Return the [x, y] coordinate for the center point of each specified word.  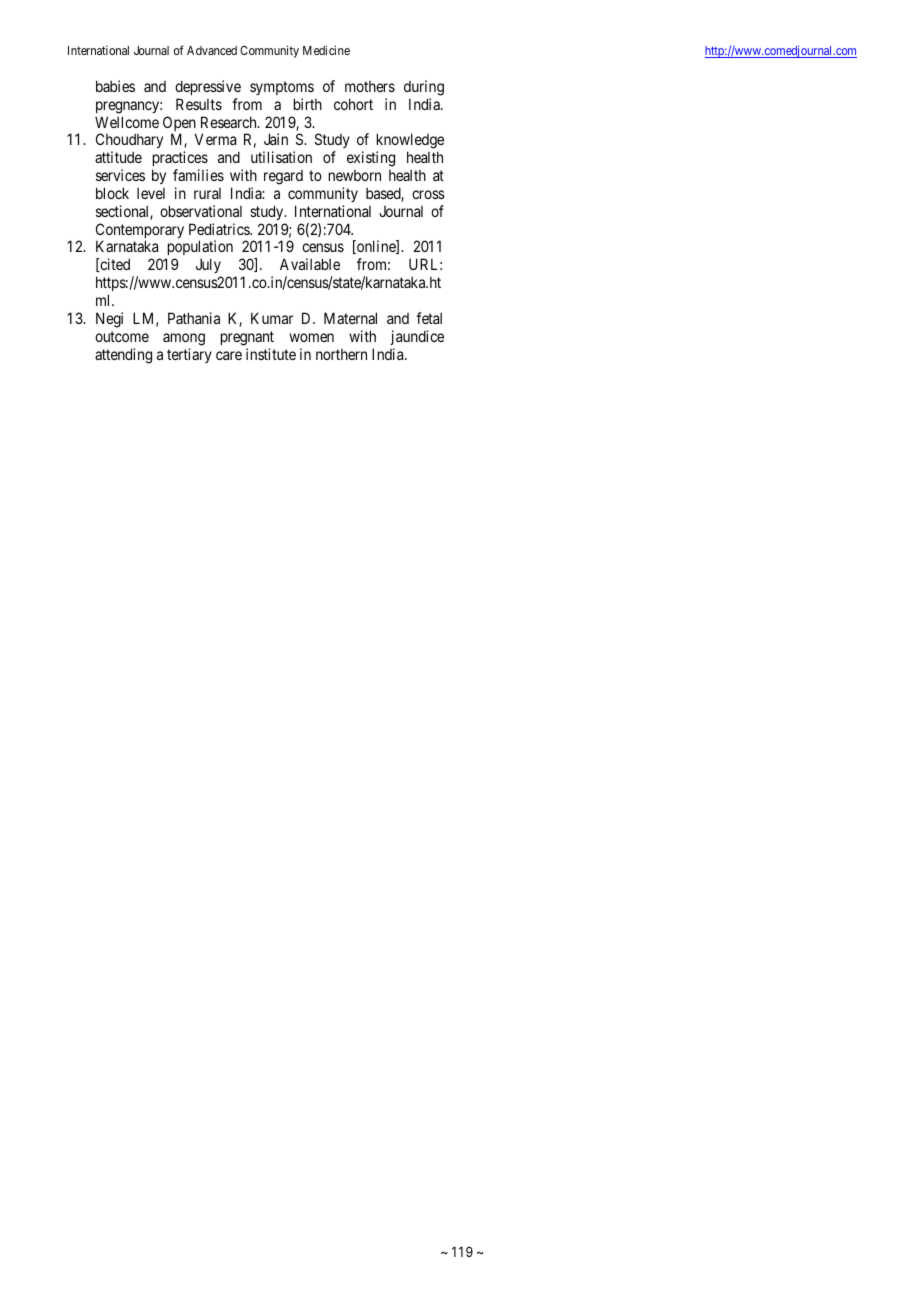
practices [180, 158]
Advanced [212, 50]
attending [123, 356]
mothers [370, 86]
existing [371, 159]
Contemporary [140, 232]
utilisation [281, 157]
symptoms [282, 88]
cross [428, 194]
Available [310, 264]
